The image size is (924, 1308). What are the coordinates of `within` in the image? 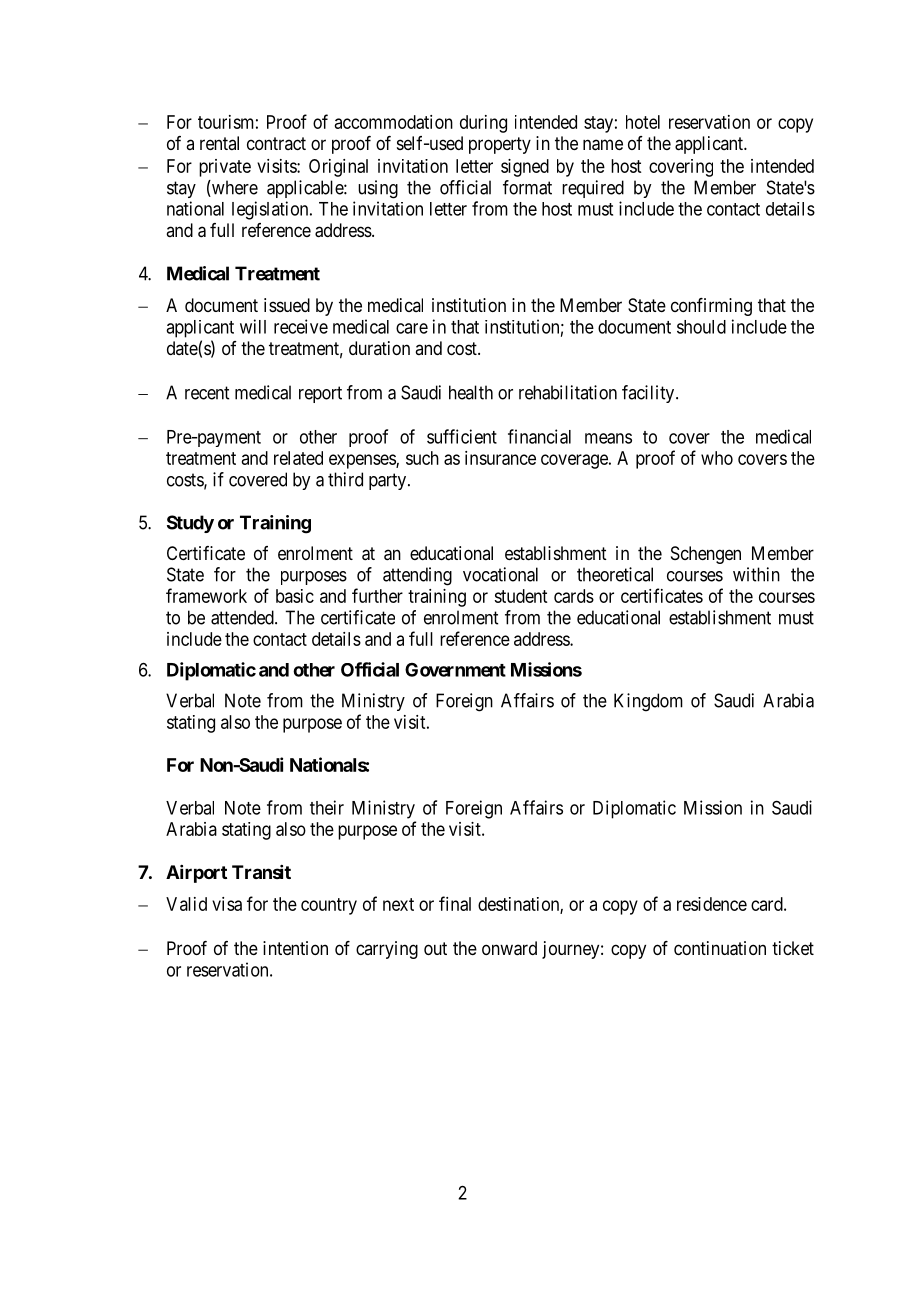 It's located at (756, 574).
